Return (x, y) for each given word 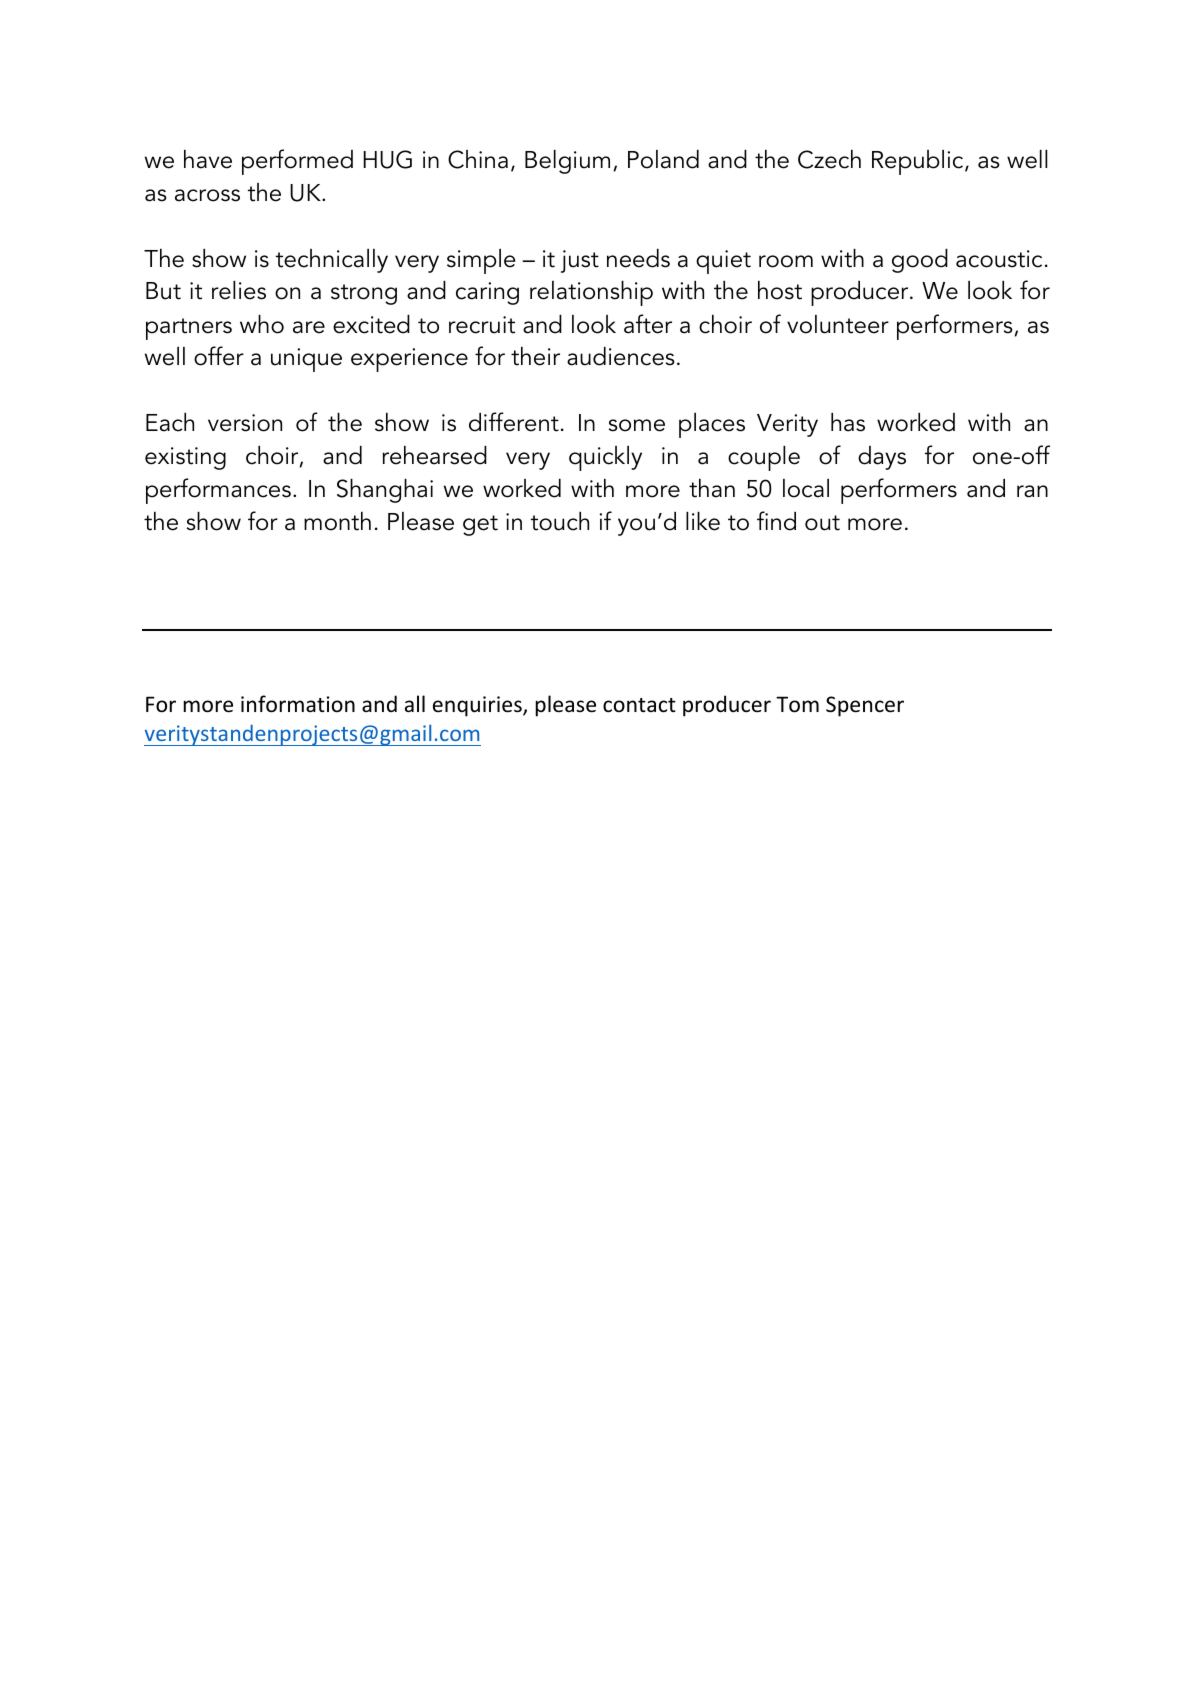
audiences (621, 356)
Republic (919, 162)
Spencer (865, 706)
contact (639, 705)
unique (306, 360)
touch (560, 521)
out (822, 523)
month (337, 521)
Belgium (567, 162)
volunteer (838, 324)
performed (297, 162)
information (298, 704)
